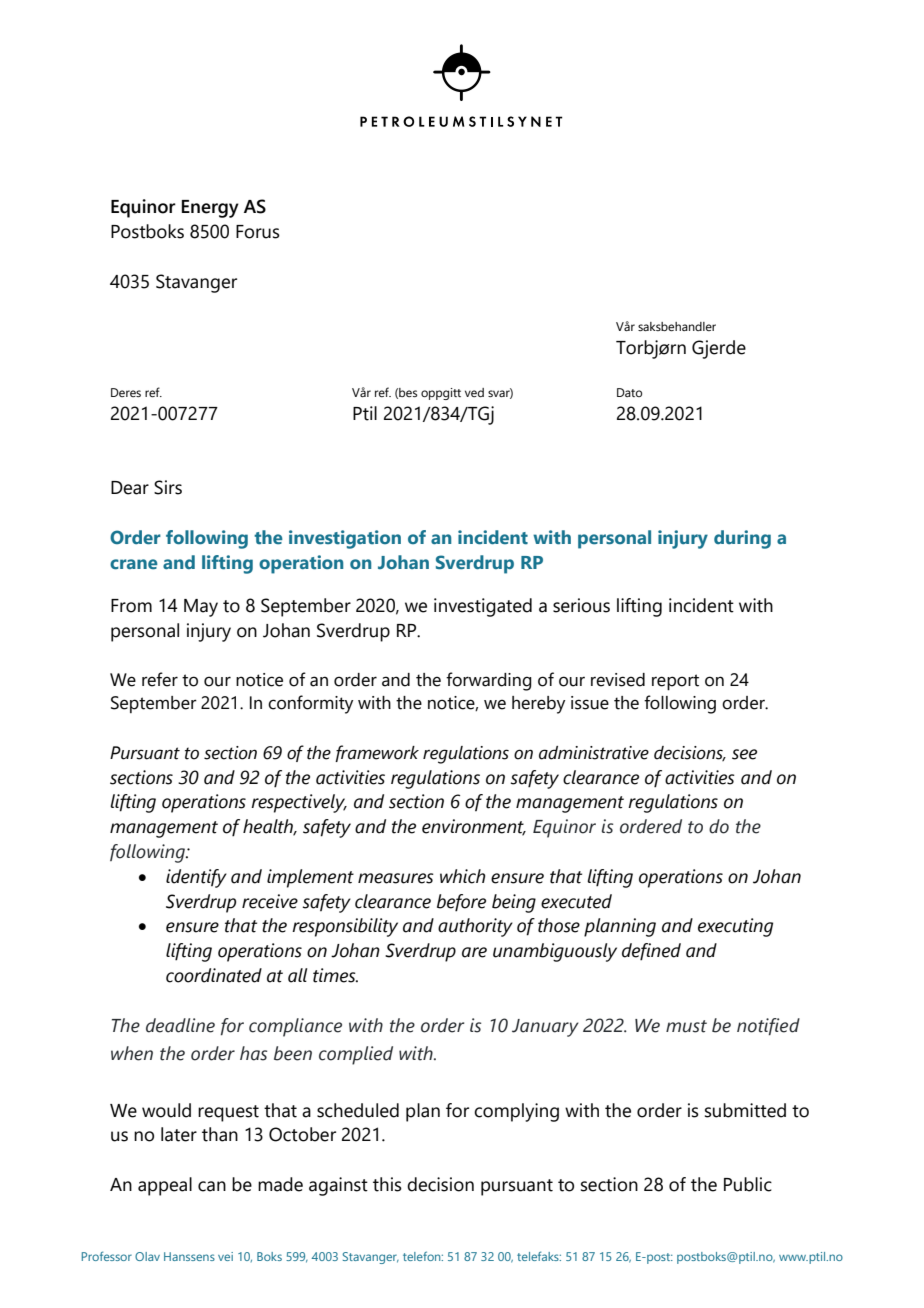  Describe the element at coordinates (474, 392) in the image. I see `ved` at that location.
